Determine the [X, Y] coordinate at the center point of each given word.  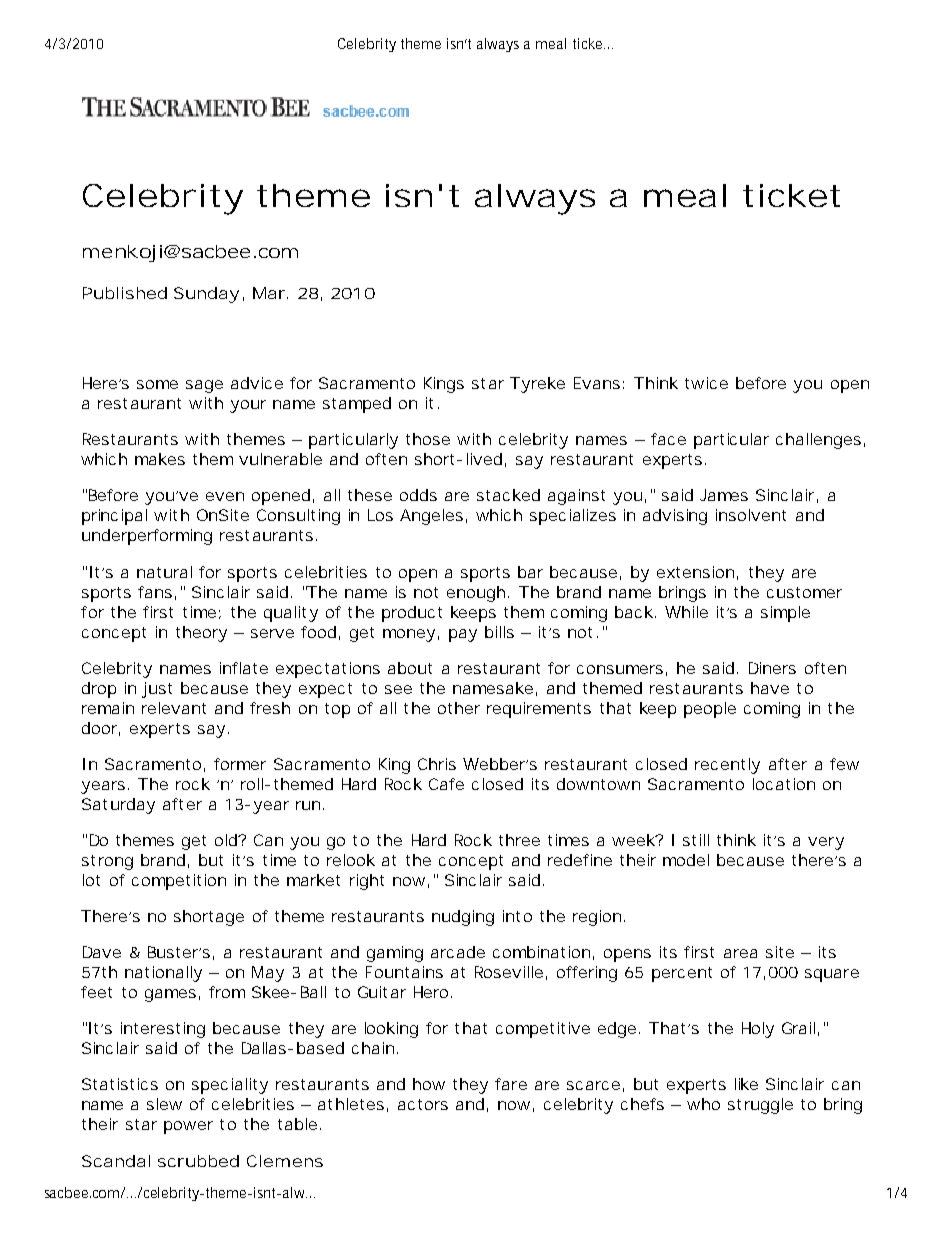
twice [706, 383]
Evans [597, 383]
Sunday [206, 295]
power [188, 1127]
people [710, 710]
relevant [174, 708]
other [459, 708]
